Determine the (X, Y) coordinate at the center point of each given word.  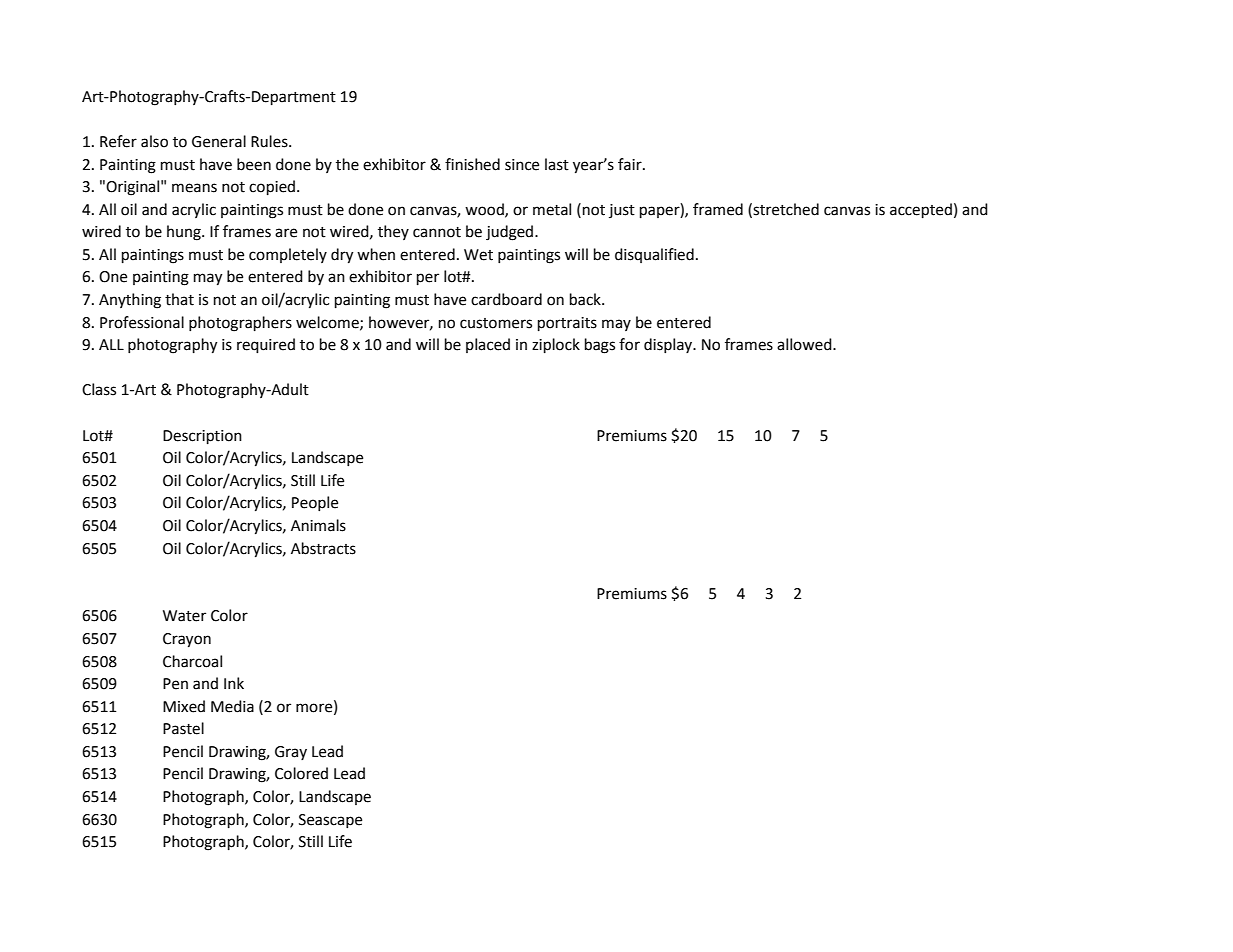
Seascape (330, 821)
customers (496, 323)
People (315, 503)
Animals (318, 525)
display (669, 345)
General (219, 141)
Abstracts (323, 548)
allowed (805, 344)
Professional (142, 322)
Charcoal (192, 661)
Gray (291, 753)
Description (202, 437)
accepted (921, 211)
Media (232, 706)
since (522, 165)
